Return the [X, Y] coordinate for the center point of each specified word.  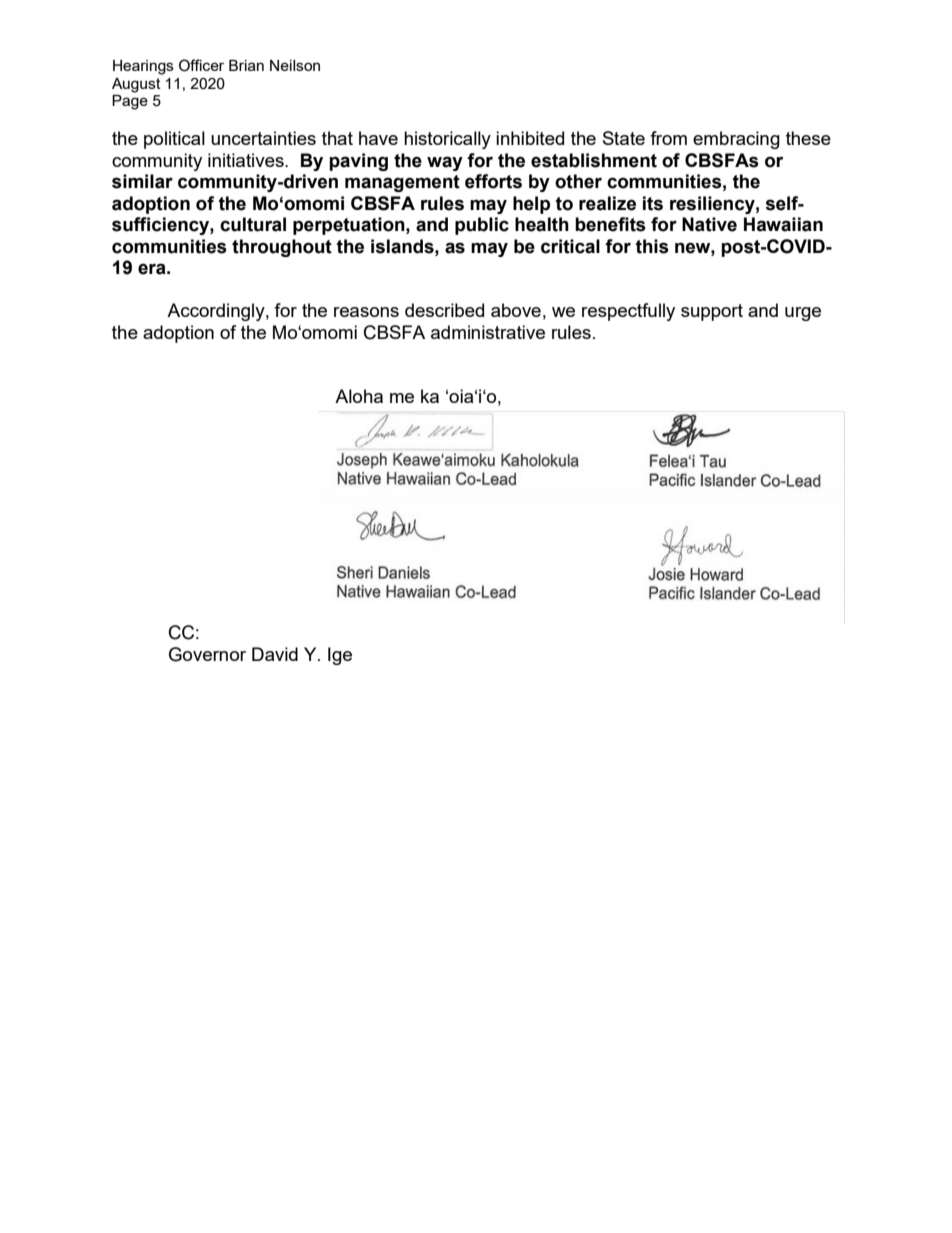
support [712, 312]
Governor [207, 654]
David [275, 654]
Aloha [359, 396]
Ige [340, 656]
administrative [488, 332]
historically [447, 140]
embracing [736, 140]
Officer [201, 65]
